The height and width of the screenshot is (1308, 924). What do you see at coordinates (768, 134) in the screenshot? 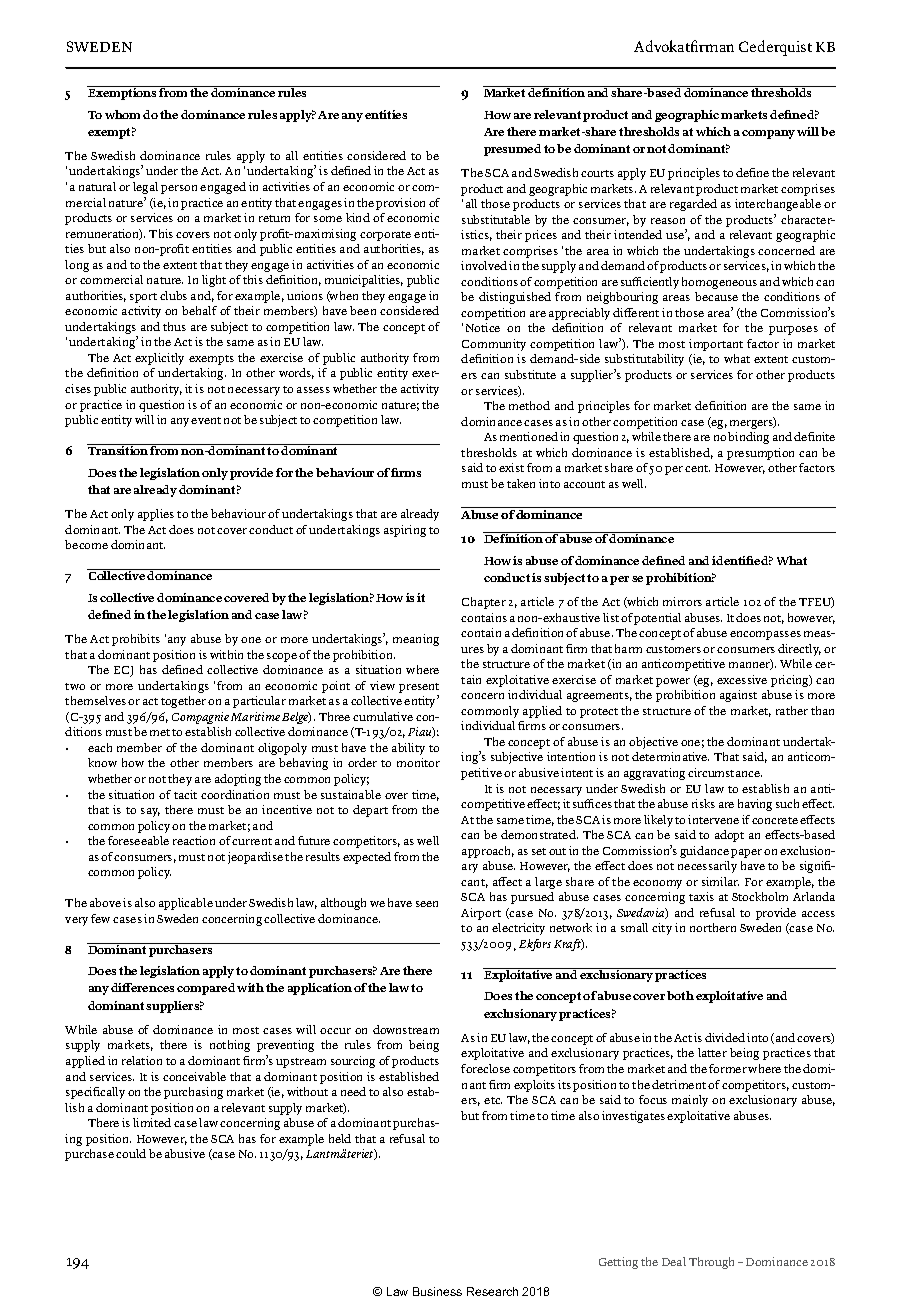
I see `company` at bounding box center [768, 134].
